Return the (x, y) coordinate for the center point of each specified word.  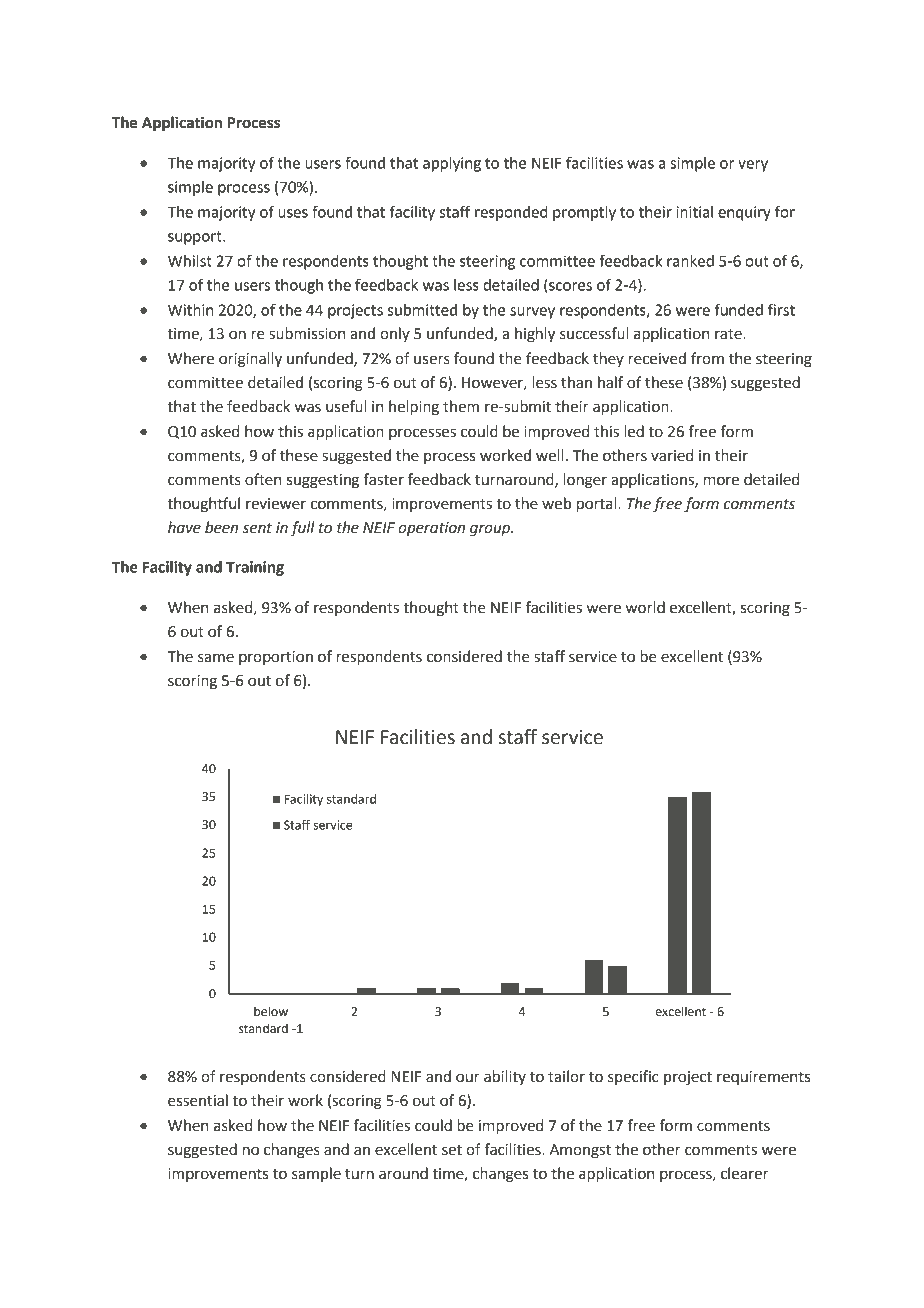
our (468, 1078)
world (645, 607)
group (491, 530)
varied (672, 455)
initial (694, 212)
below (271, 1011)
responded (511, 213)
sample (316, 1174)
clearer (744, 1173)
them (461, 406)
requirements (763, 1078)
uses (293, 213)
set (452, 1150)
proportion (276, 658)
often (263, 479)
